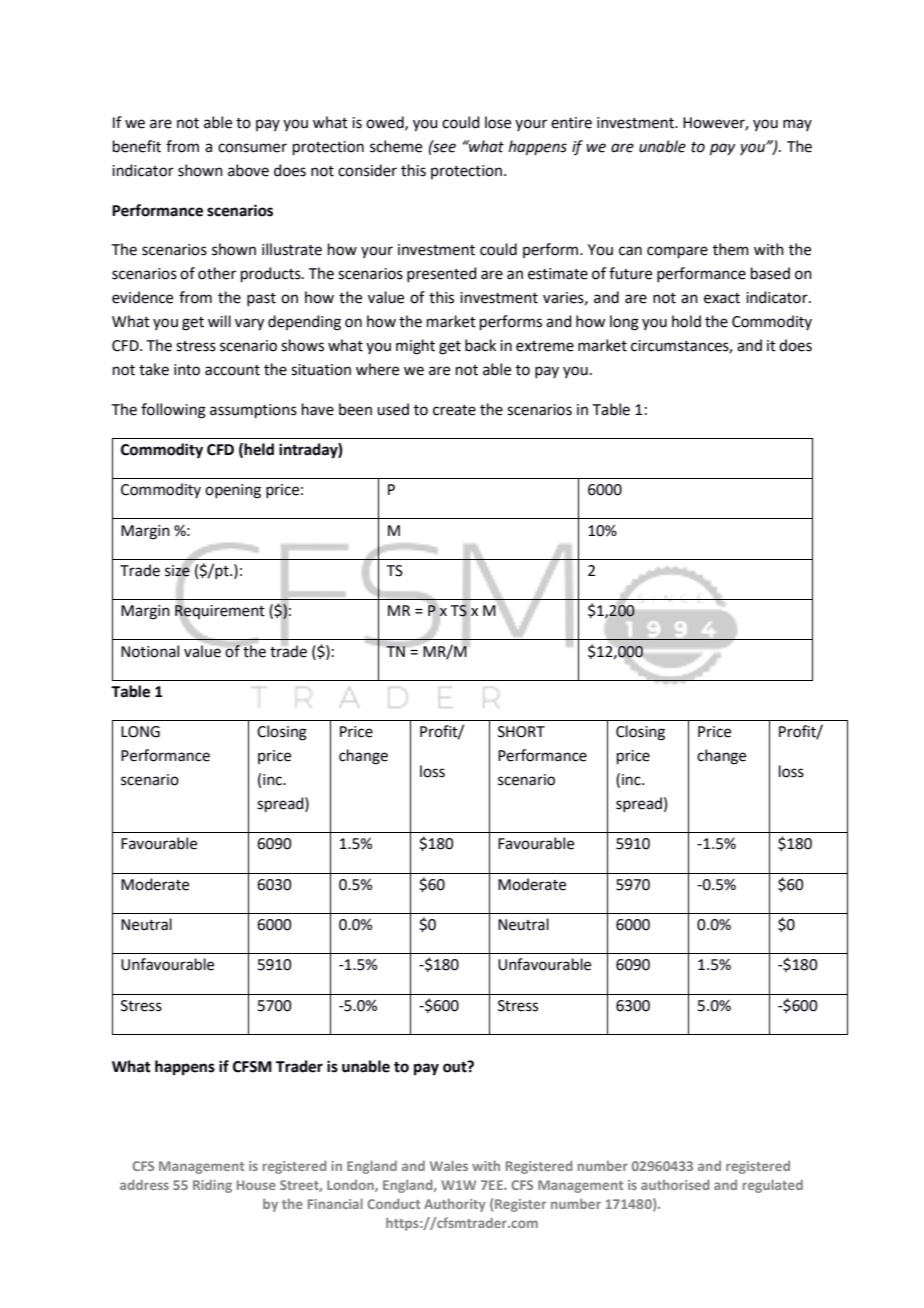  I want to click on Riding, so click(212, 1186).
